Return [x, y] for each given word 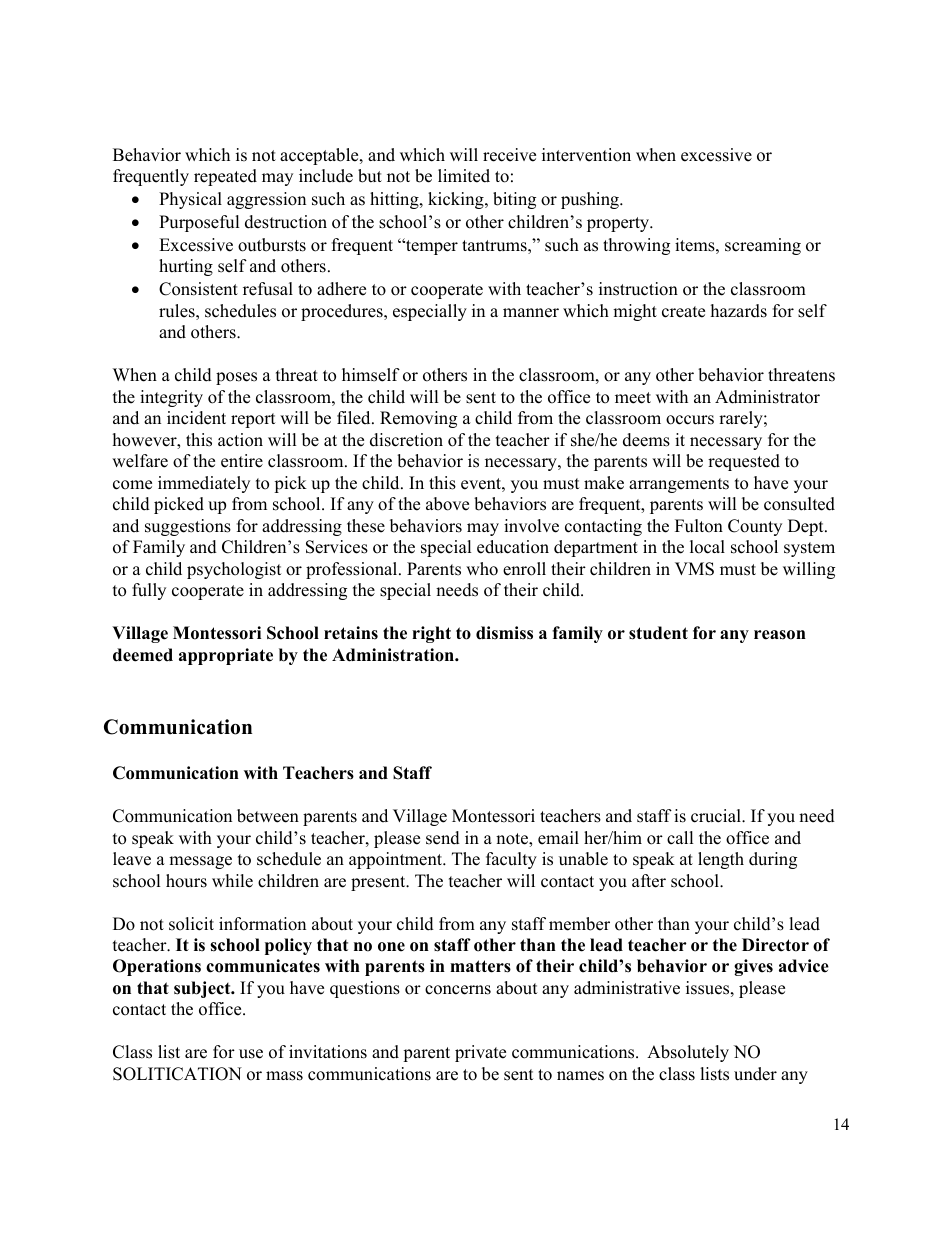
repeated [225, 177]
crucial [717, 816]
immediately [204, 484]
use [251, 1054]
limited [464, 176]
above [447, 504]
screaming [763, 246]
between [268, 816]
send [443, 838]
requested [744, 462]
